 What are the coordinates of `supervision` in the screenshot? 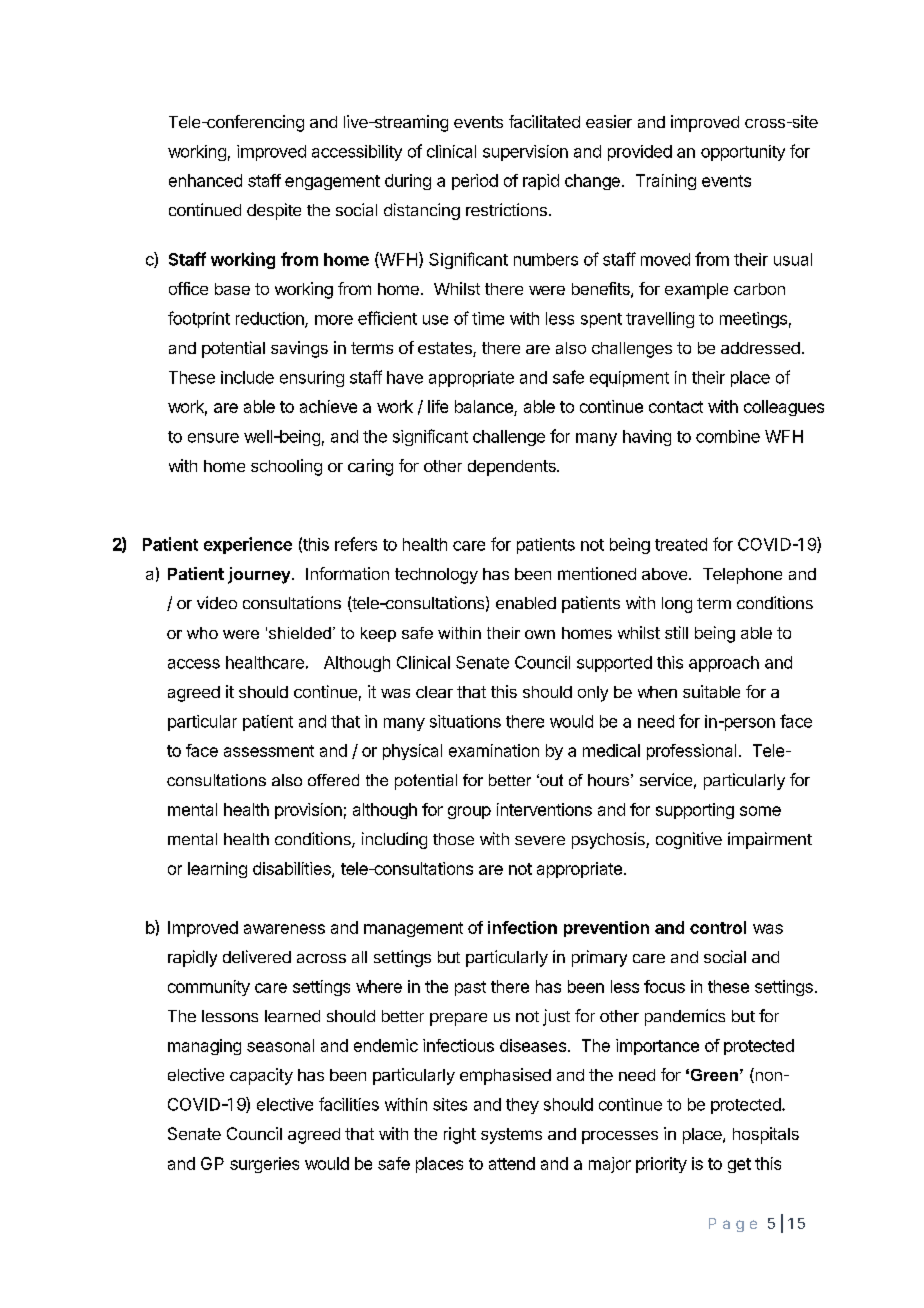 It's located at (525, 153).
